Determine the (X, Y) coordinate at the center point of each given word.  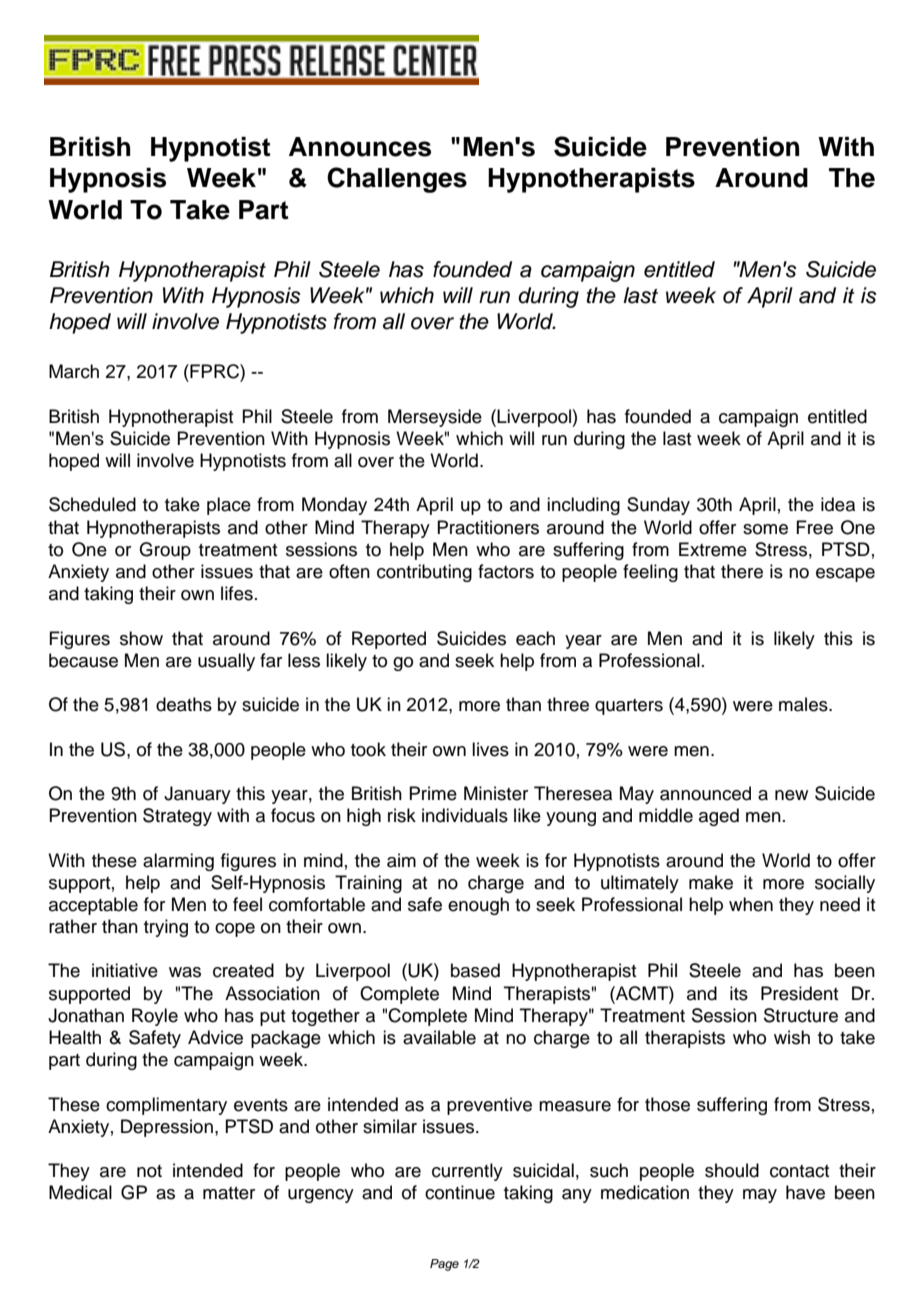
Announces (360, 147)
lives (490, 749)
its (739, 993)
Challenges (397, 180)
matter (229, 1193)
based (475, 970)
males (804, 704)
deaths (184, 704)
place (229, 506)
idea (838, 504)
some (765, 529)
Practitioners (488, 527)
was (185, 972)
